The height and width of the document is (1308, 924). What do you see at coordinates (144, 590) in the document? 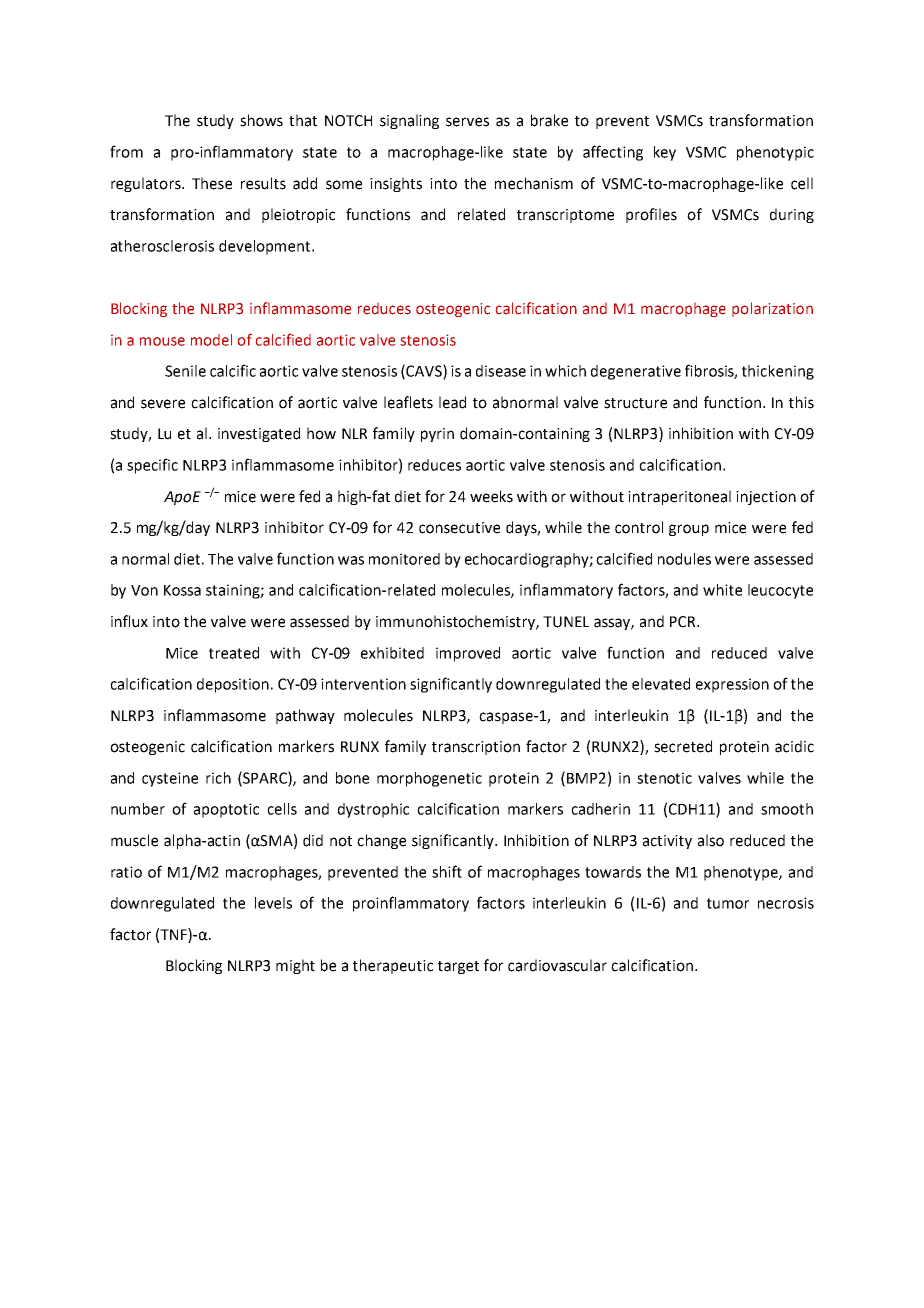
I see `Von` at bounding box center [144, 590].
